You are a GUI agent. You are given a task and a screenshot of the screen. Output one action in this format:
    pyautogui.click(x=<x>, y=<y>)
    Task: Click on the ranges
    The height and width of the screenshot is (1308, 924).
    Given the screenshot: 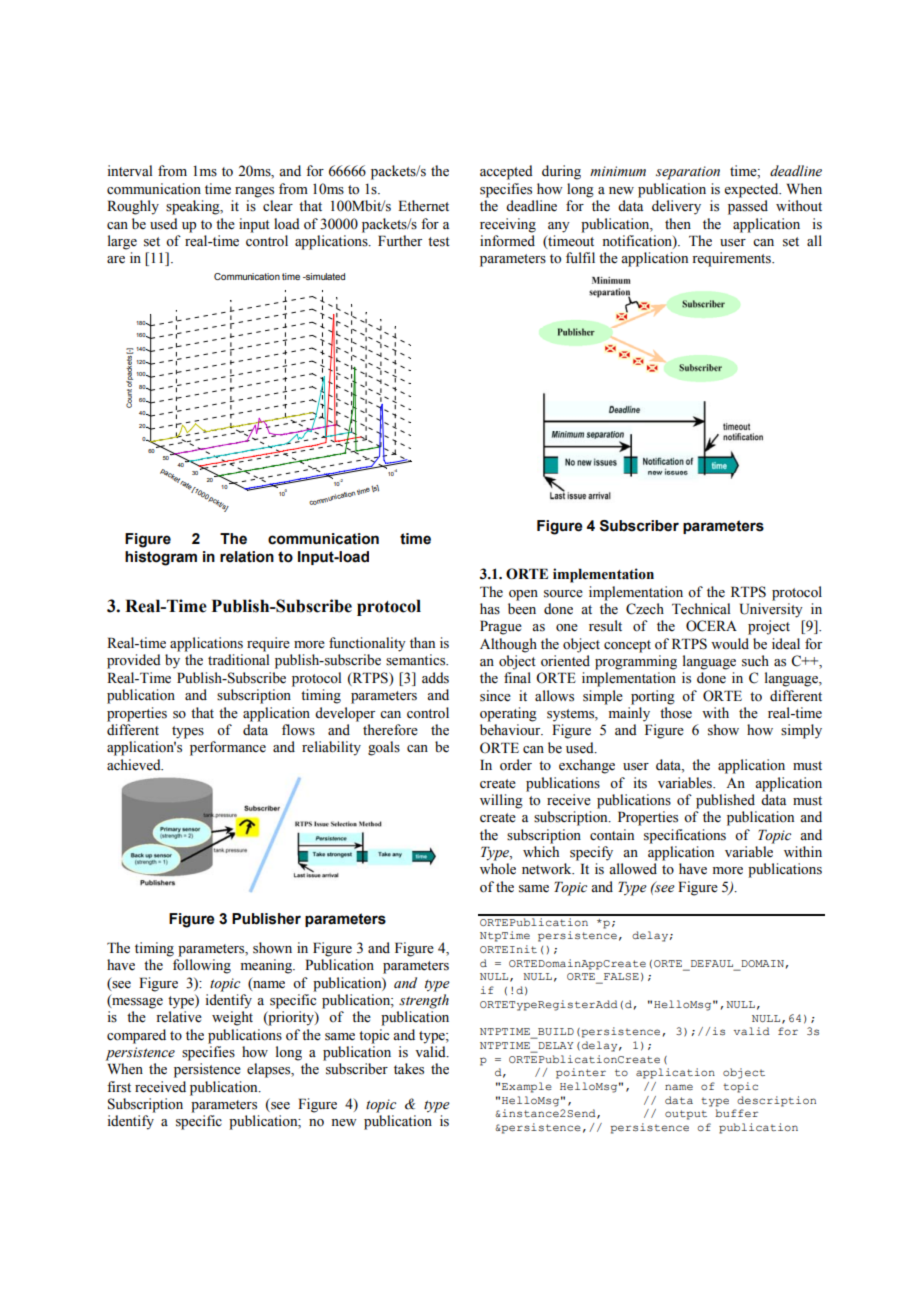 What is the action you would take?
    pyautogui.click(x=254, y=192)
